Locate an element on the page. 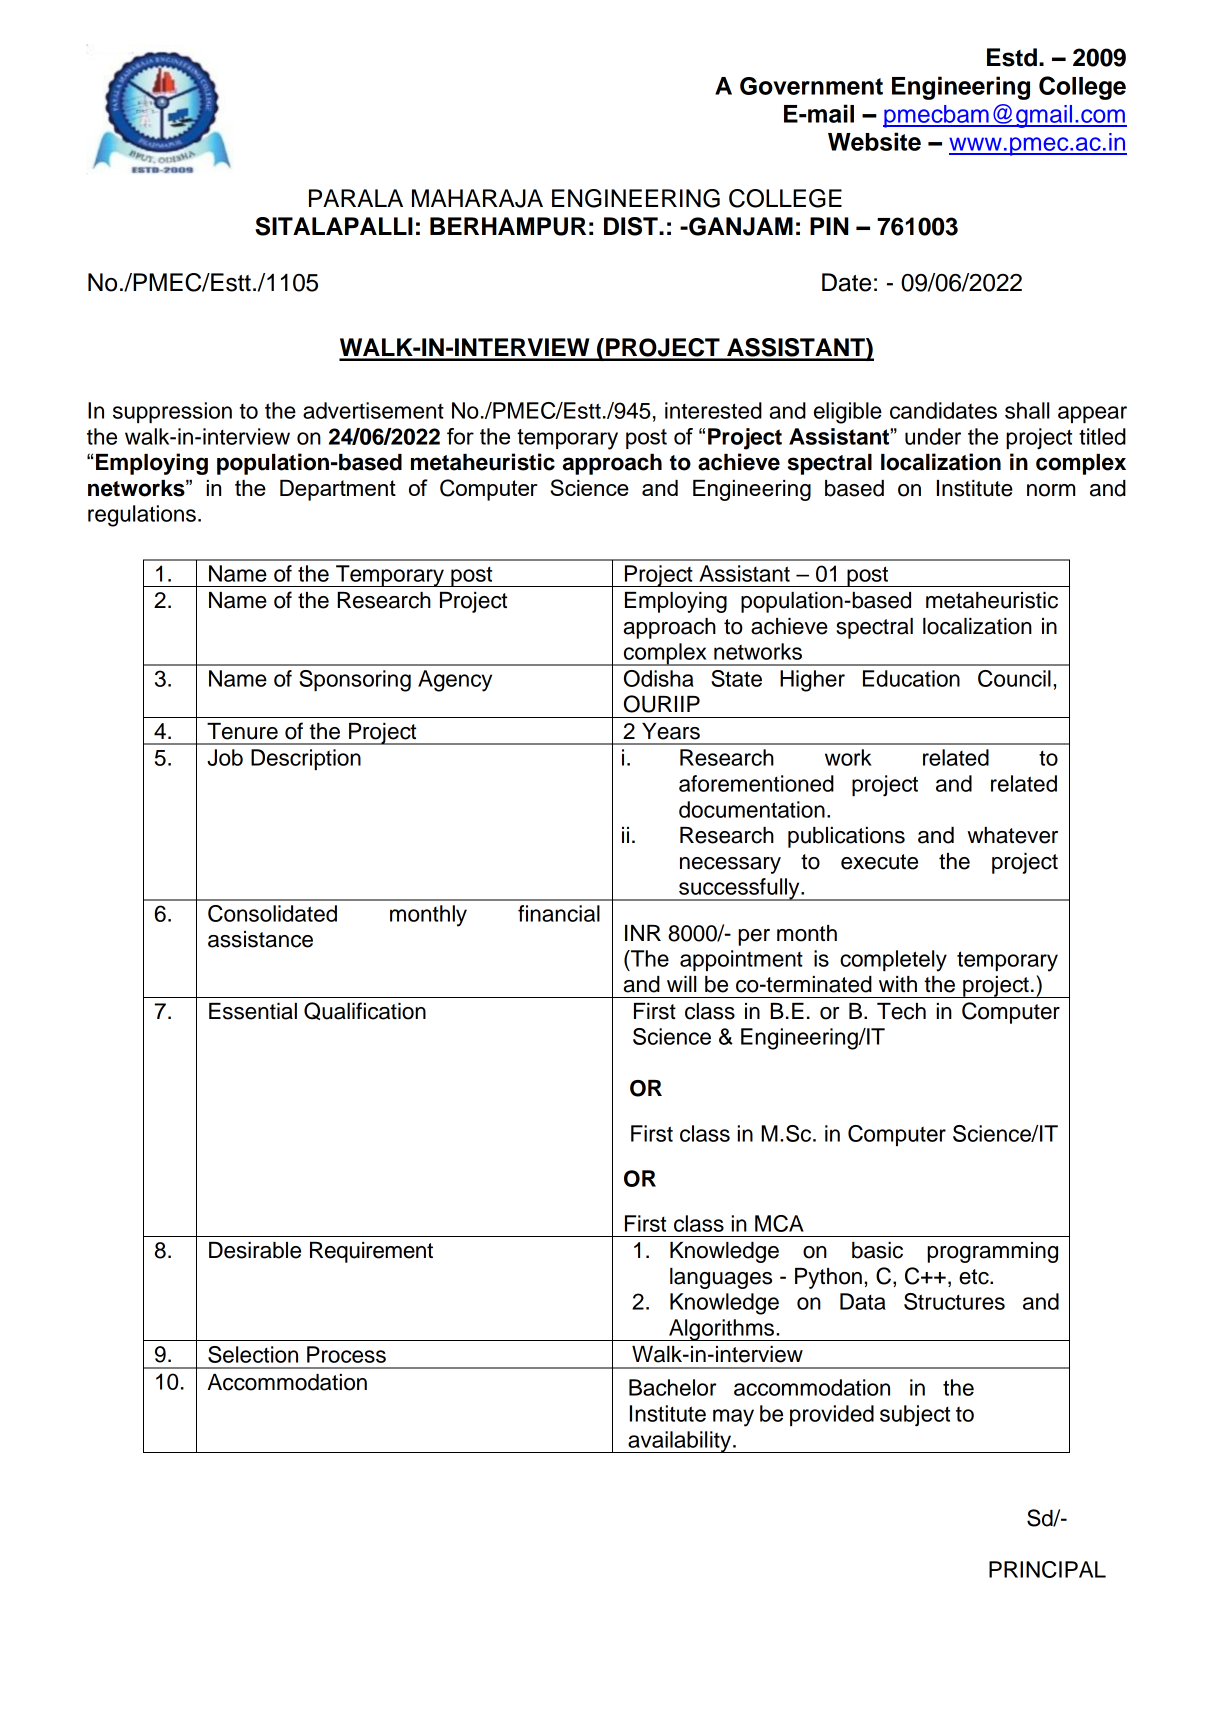  Bachelor is located at coordinates (672, 1387).
